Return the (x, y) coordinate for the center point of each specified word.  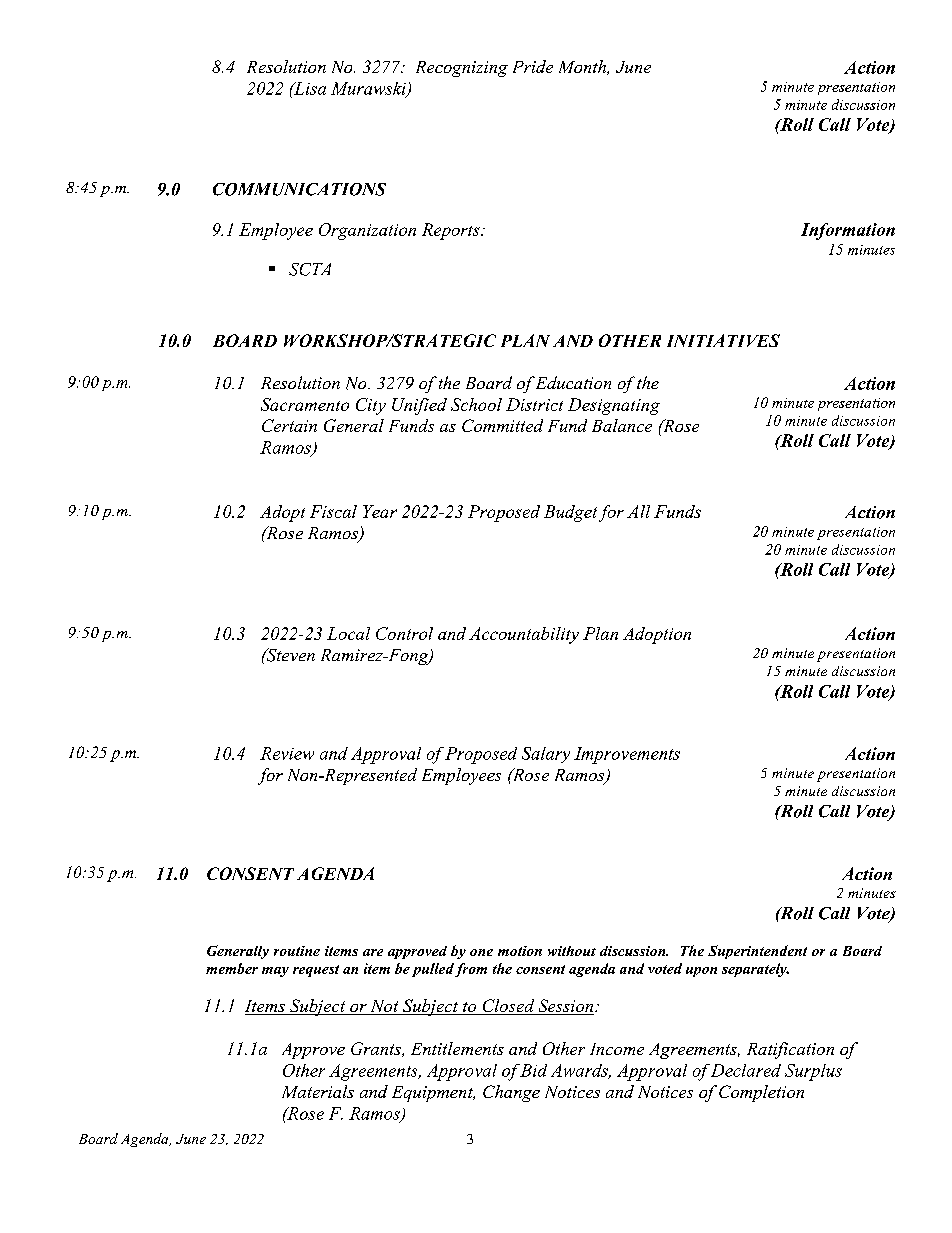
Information (848, 231)
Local (348, 633)
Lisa (309, 88)
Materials (318, 1091)
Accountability (524, 635)
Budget (570, 513)
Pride (533, 66)
